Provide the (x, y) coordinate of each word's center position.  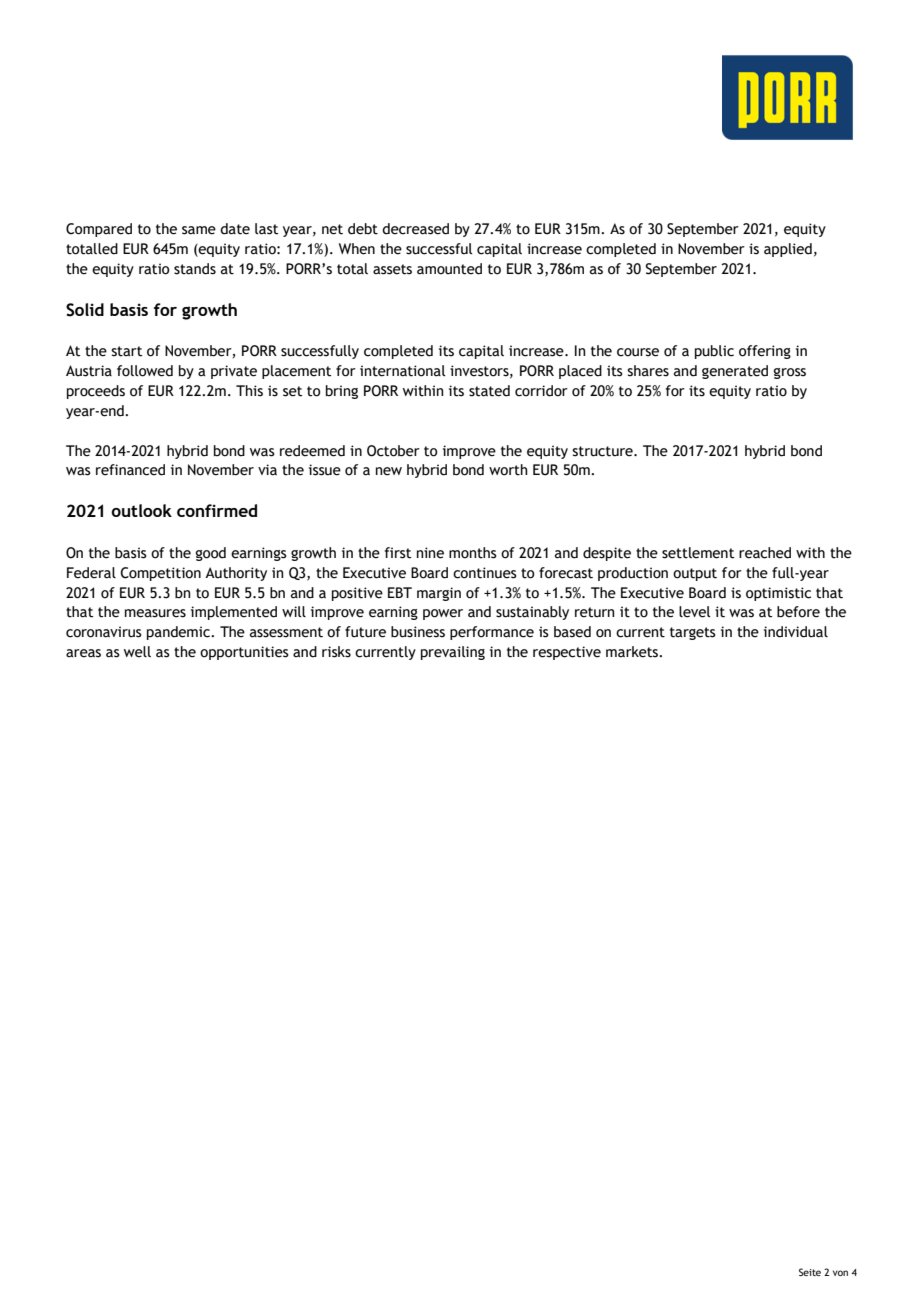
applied (788, 250)
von (840, 1273)
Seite (810, 1272)
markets (633, 652)
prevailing (453, 653)
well (137, 652)
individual (796, 632)
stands (195, 269)
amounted (449, 269)
